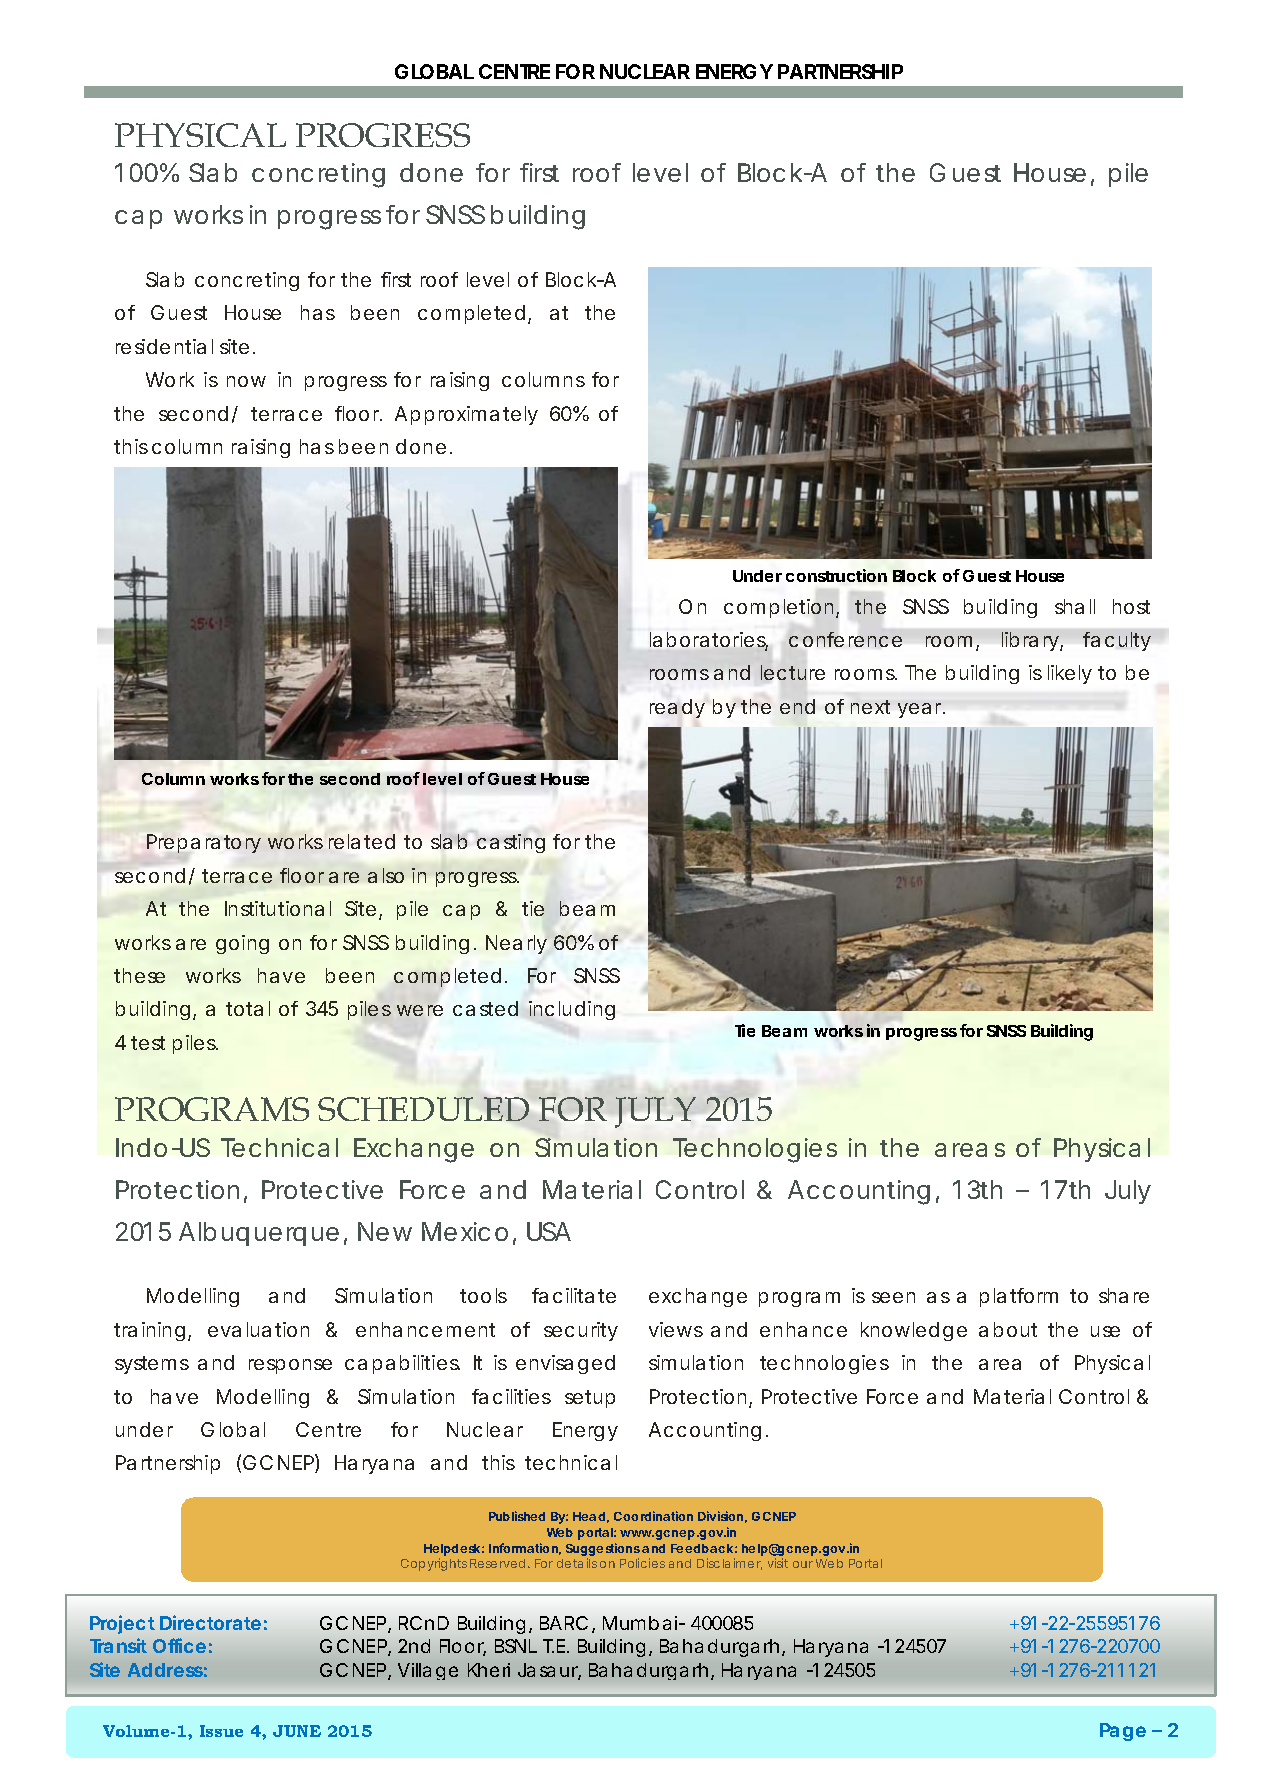  I want to click on ready, so click(677, 708).
